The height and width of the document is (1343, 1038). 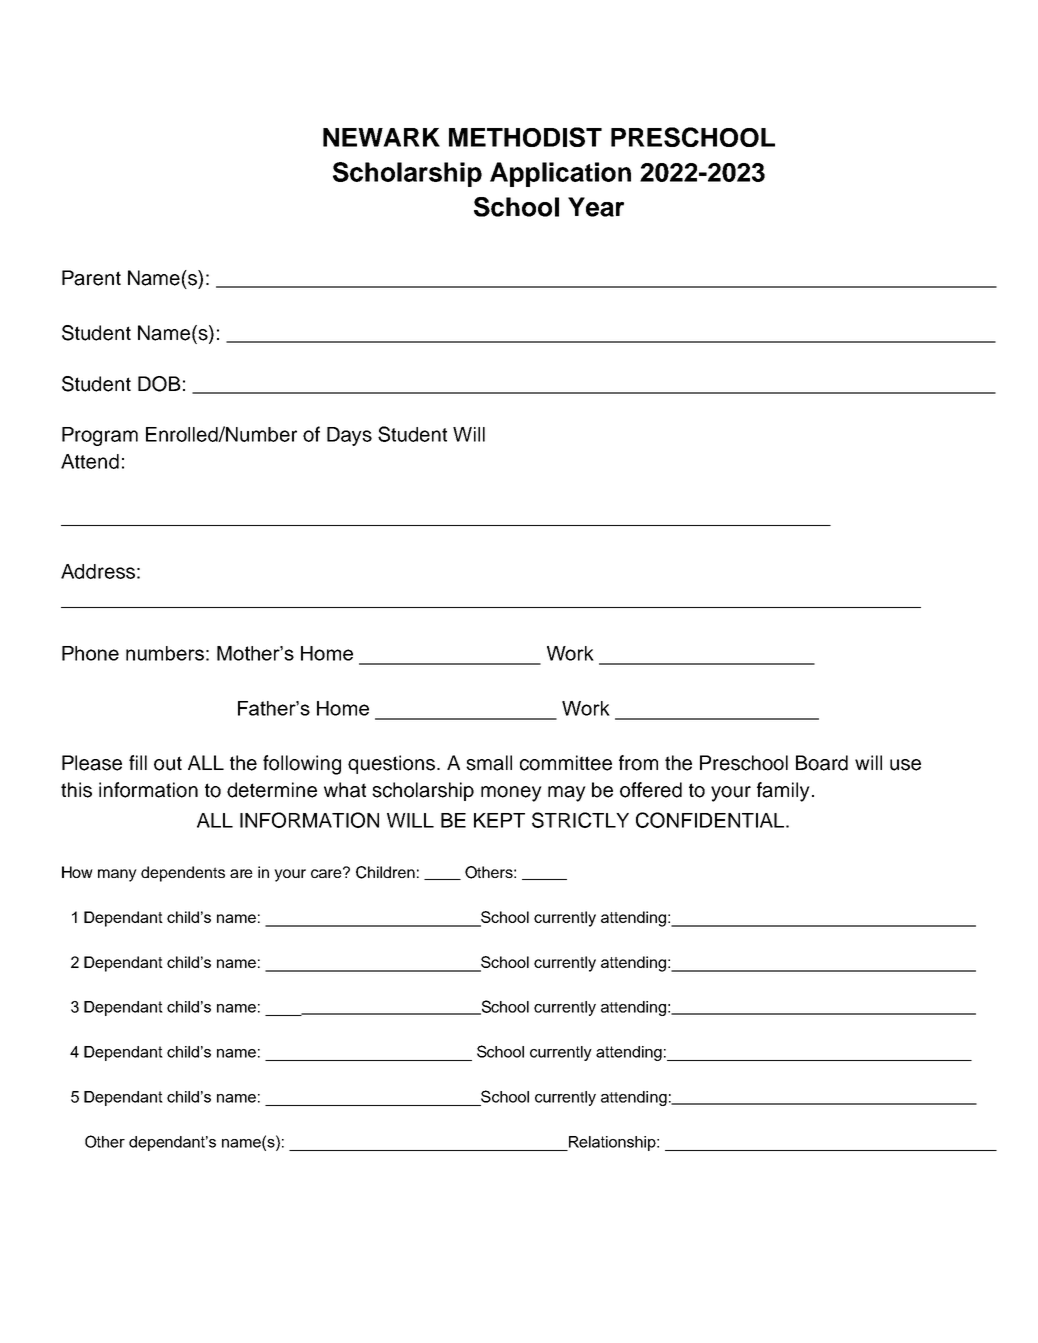 What do you see at coordinates (381, 137) in the document?
I see `NEWARK` at bounding box center [381, 137].
